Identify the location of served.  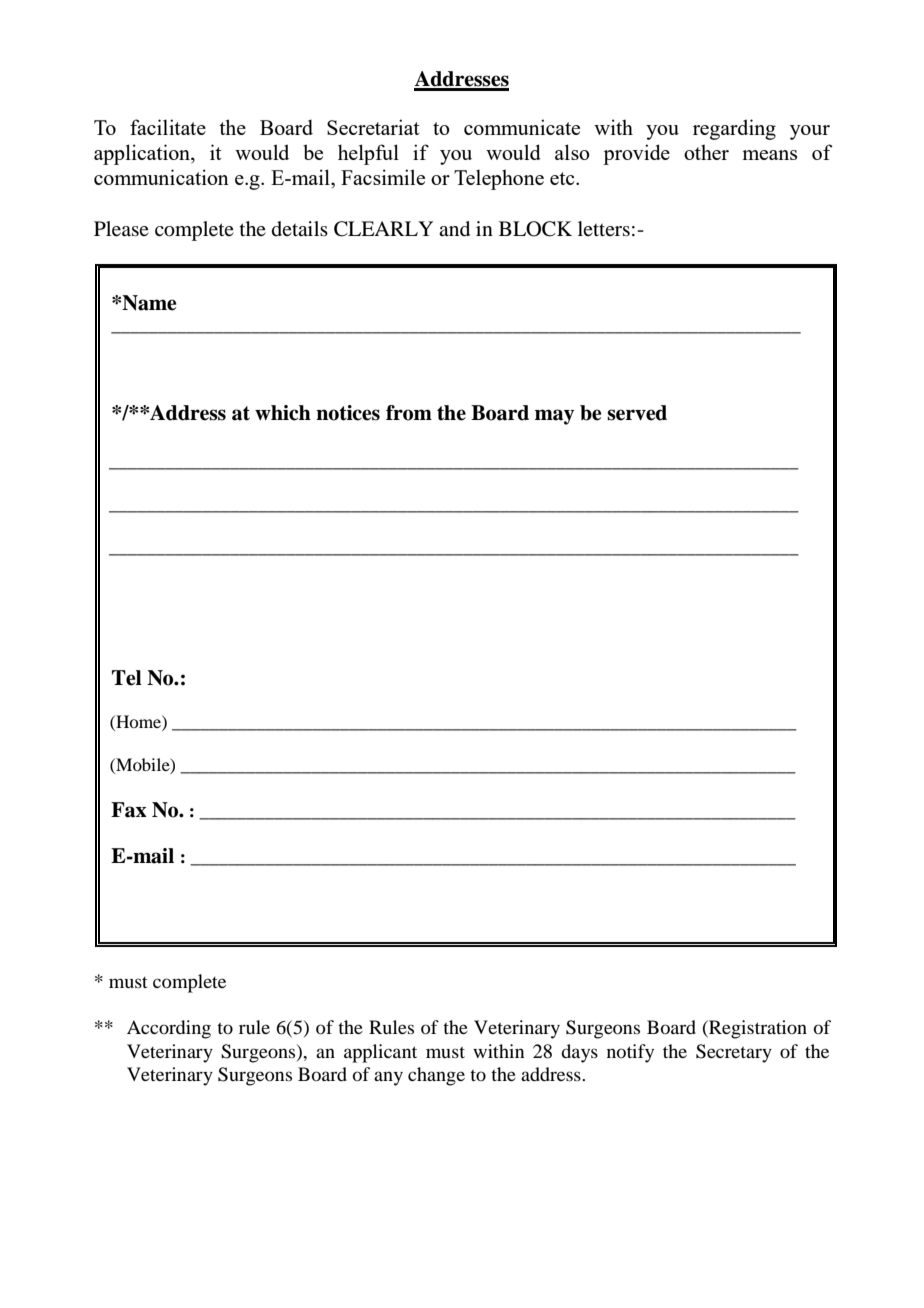
(637, 413).
